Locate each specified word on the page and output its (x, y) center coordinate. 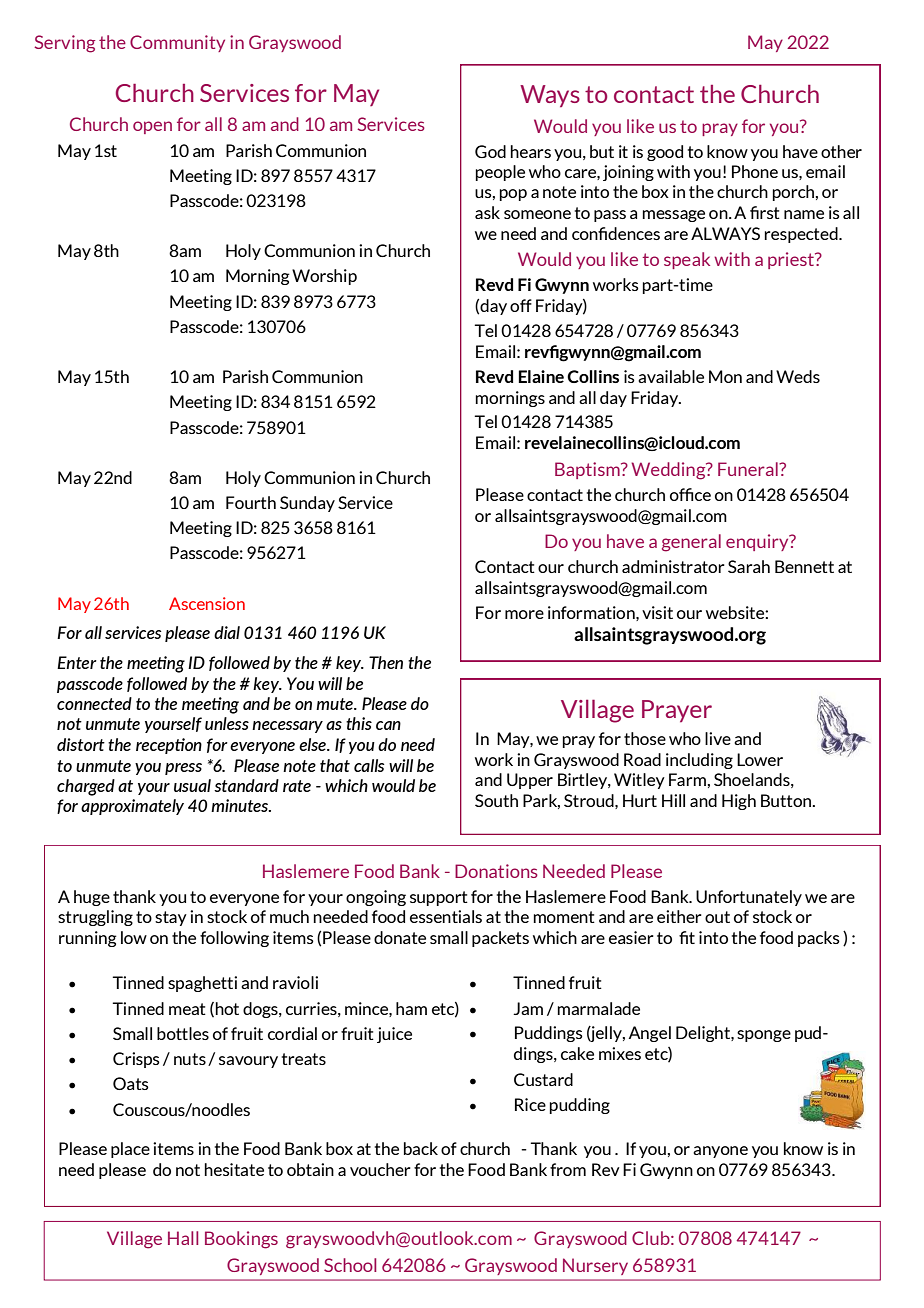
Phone (755, 171)
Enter (77, 662)
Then (386, 662)
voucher (380, 1169)
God (490, 151)
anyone (720, 1152)
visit (657, 612)
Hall (183, 1238)
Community (177, 43)
